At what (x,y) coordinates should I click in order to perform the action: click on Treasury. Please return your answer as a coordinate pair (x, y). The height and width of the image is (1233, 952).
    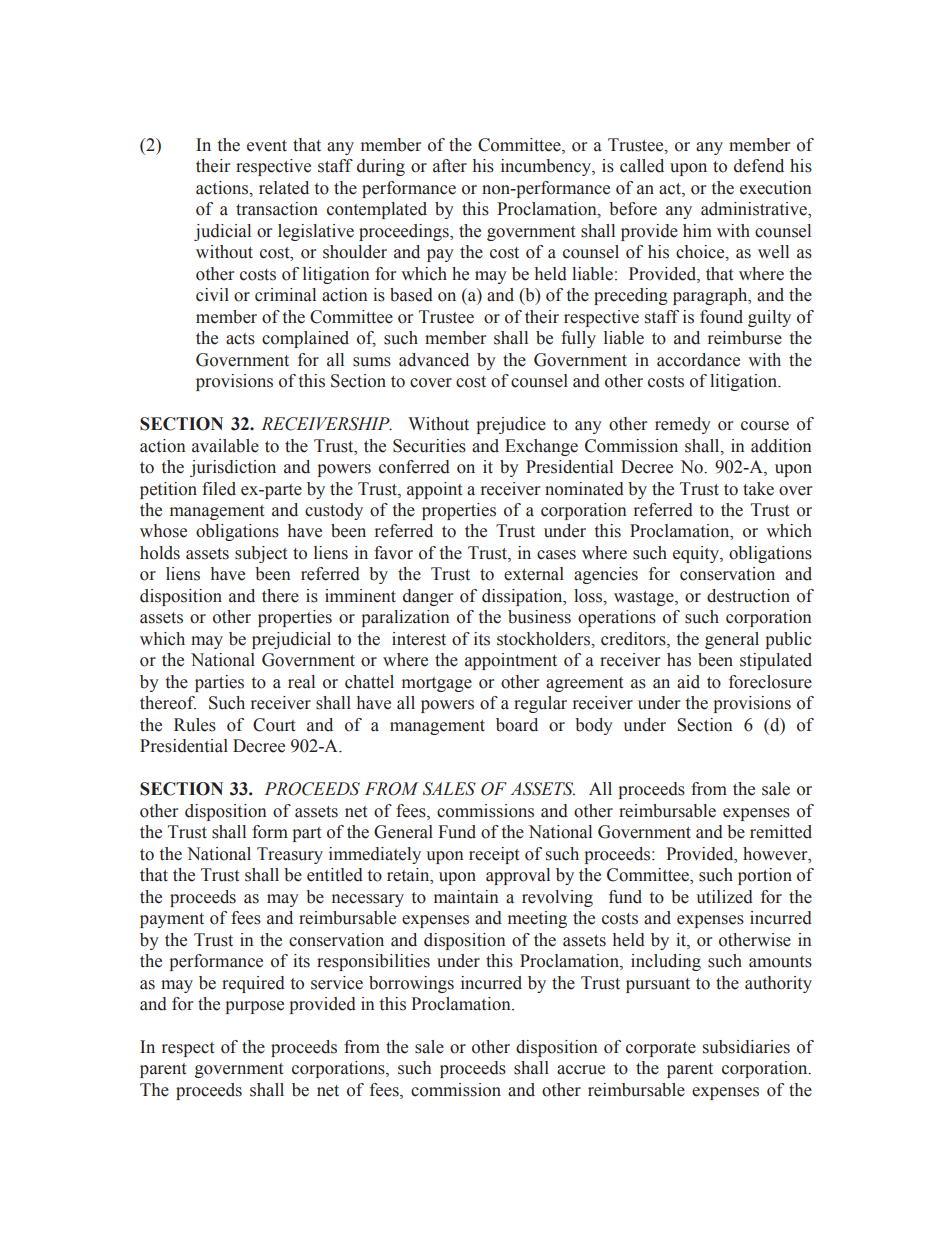
    Looking at the image, I should click on (290, 855).
